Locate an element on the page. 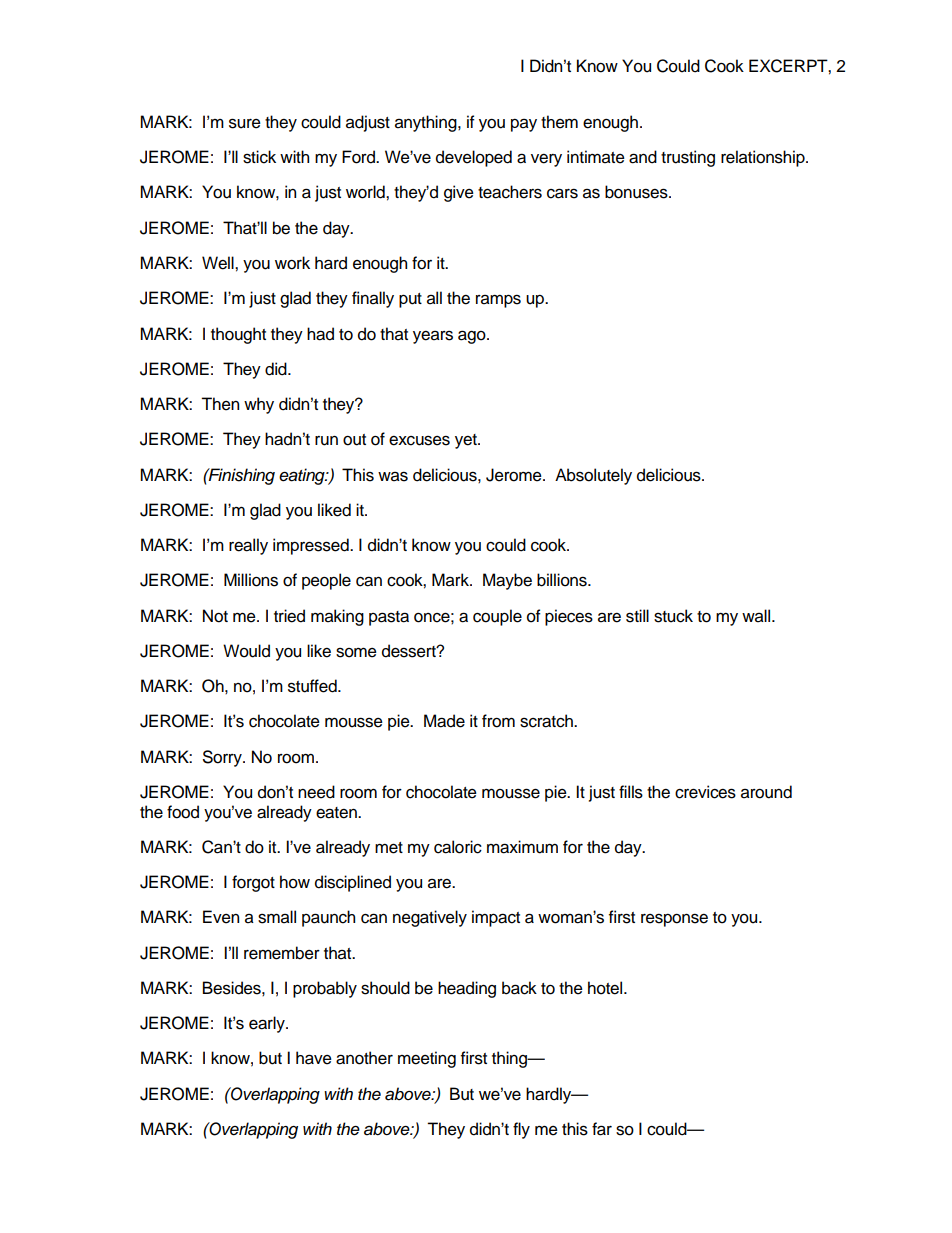 The width and height of the image is (952, 1233). Would is located at coordinates (246, 651).
